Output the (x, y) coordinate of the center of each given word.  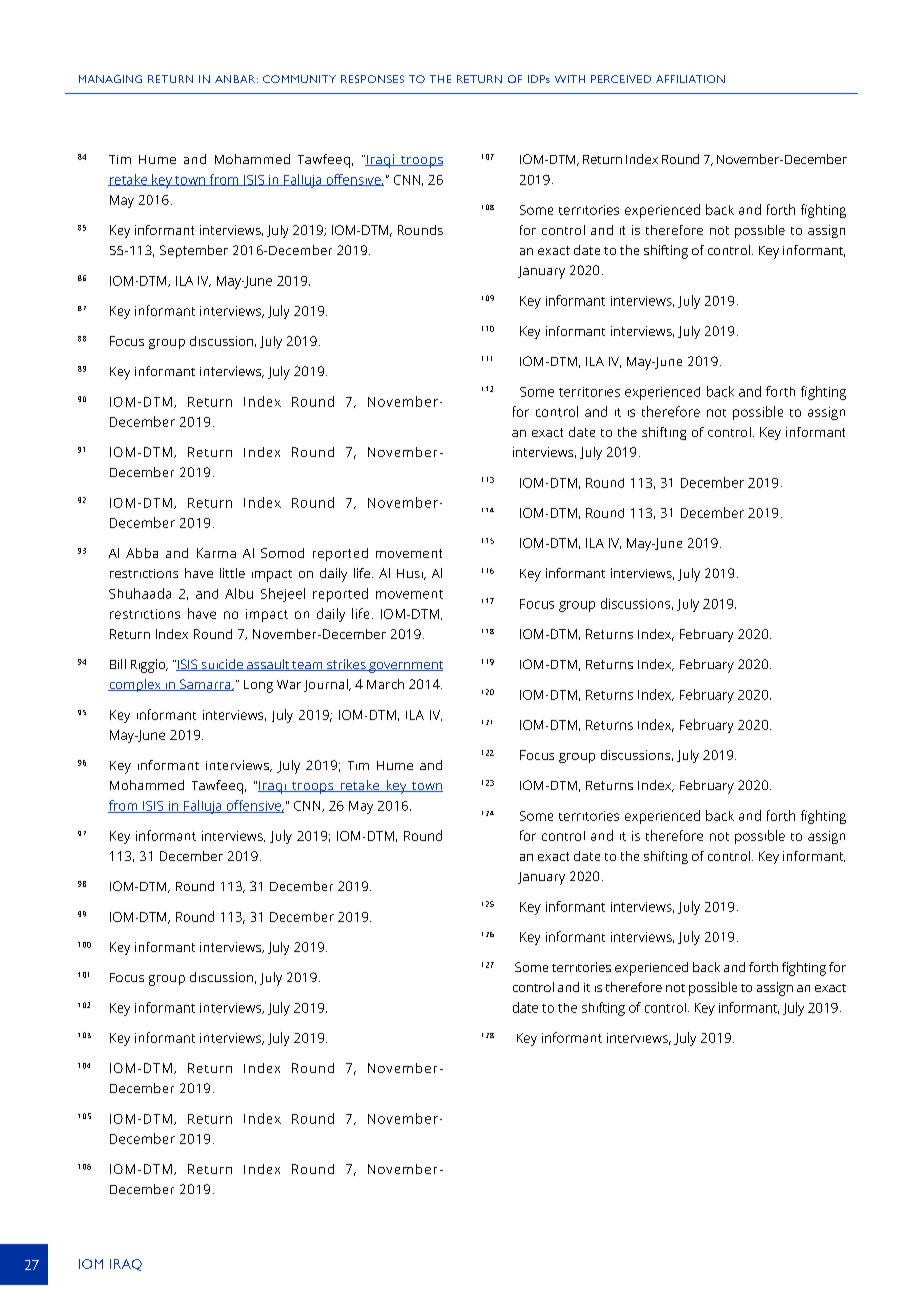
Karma (216, 553)
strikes (346, 665)
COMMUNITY (299, 79)
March (385, 684)
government (405, 667)
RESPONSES (372, 79)
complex (135, 685)
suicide (222, 665)
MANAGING (110, 79)
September (194, 251)
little (232, 573)
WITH (570, 79)
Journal (327, 685)
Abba (142, 553)
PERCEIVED (621, 79)
